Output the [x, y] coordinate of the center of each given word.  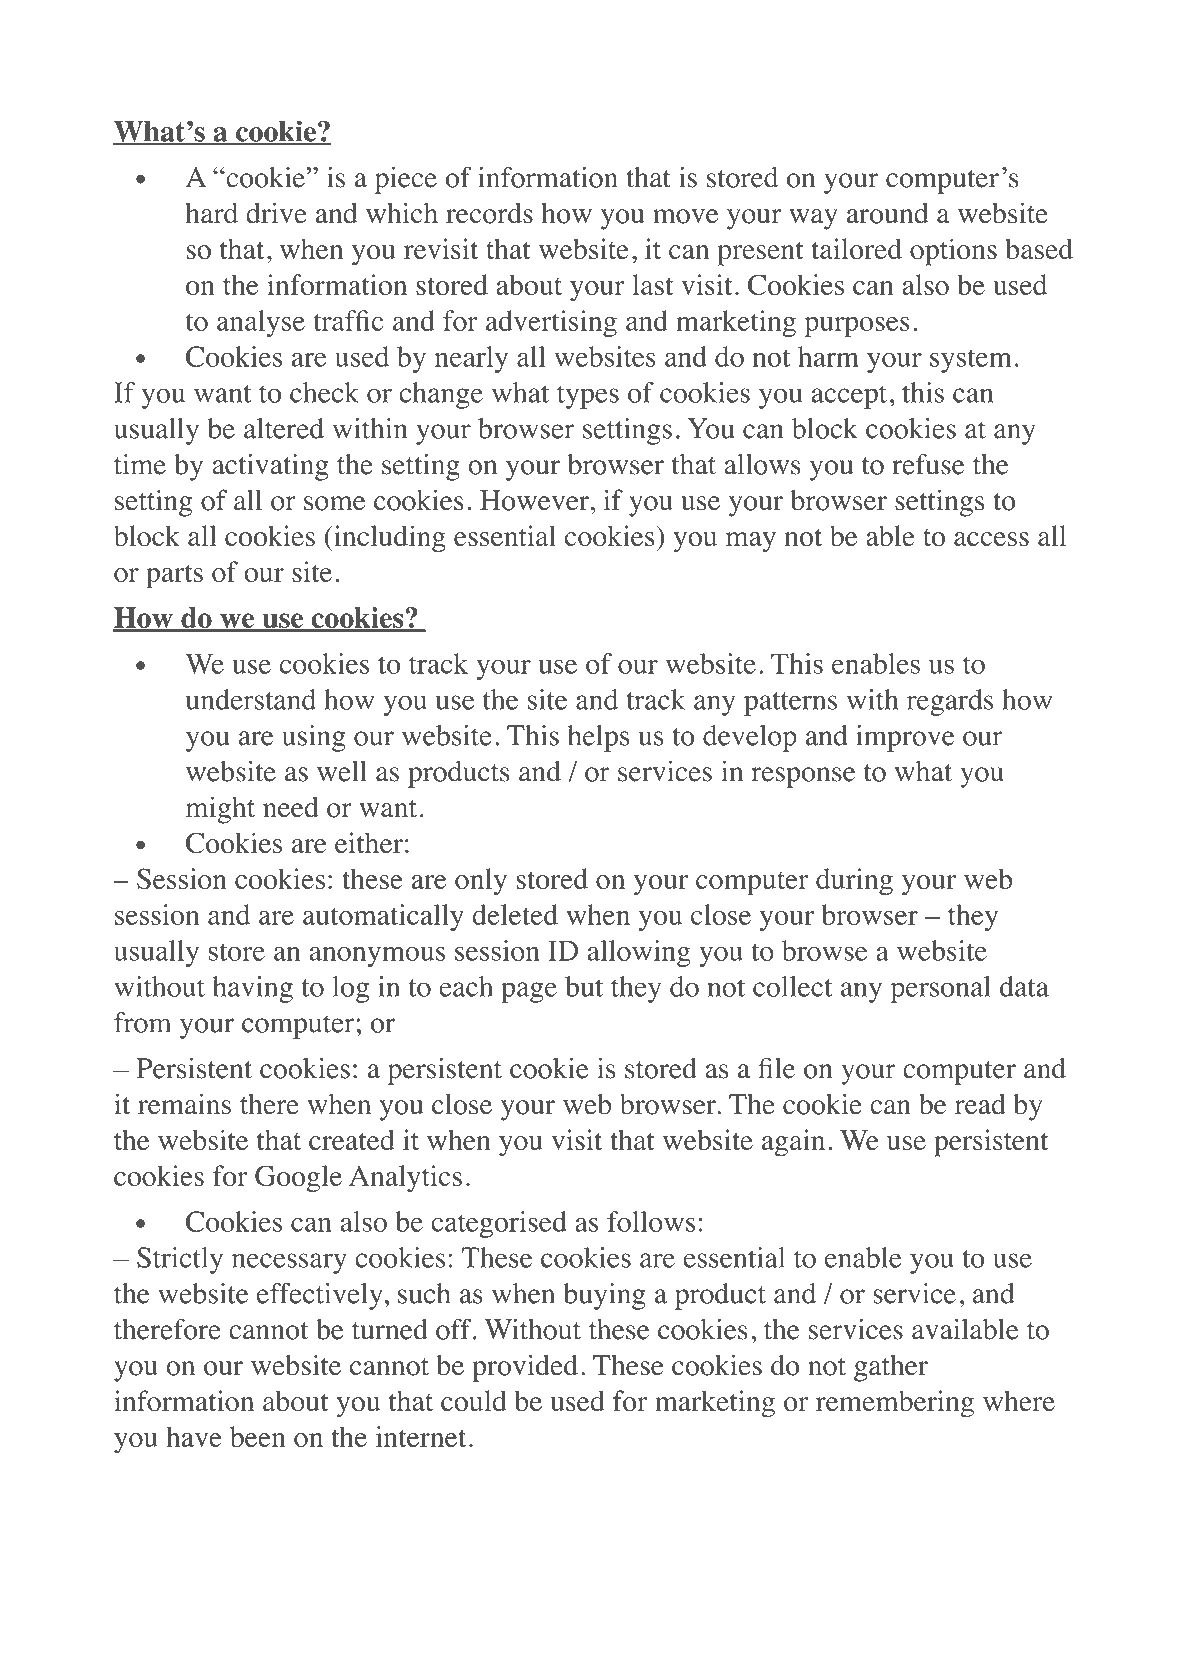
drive [276, 213]
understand [251, 699]
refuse [928, 464]
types [588, 397]
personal [941, 989]
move [685, 216]
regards [950, 702]
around [888, 213]
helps [599, 738]
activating [270, 467]
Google [298, 1179]
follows [651, 1221]
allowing [639, 953]
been [258, 1436]
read [980, 1104]
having [253, 989]
